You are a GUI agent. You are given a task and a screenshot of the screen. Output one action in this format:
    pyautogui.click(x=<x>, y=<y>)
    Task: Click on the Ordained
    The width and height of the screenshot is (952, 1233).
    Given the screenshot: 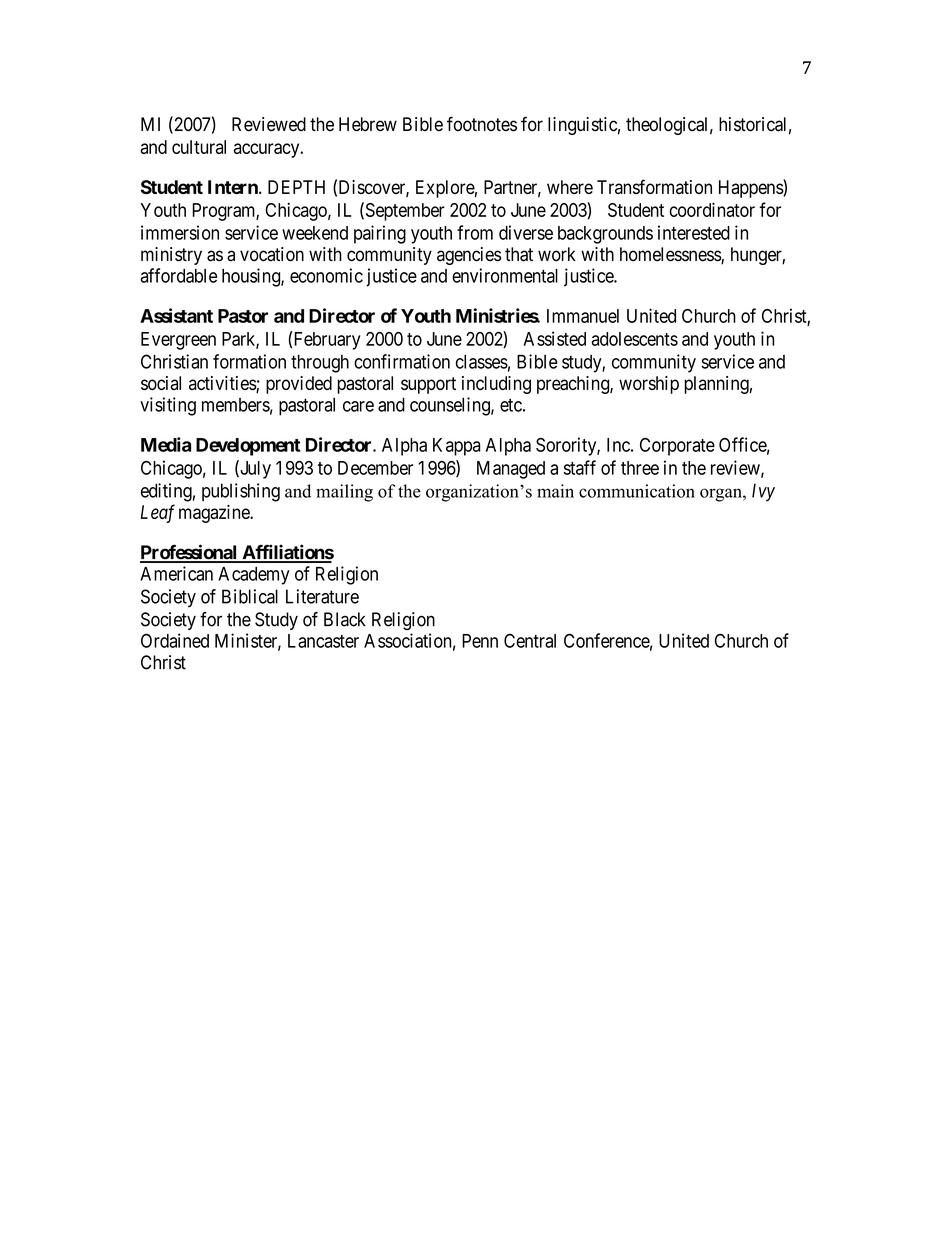 What is the action you would take?
    pyautogui.click(x=175, y=640)
